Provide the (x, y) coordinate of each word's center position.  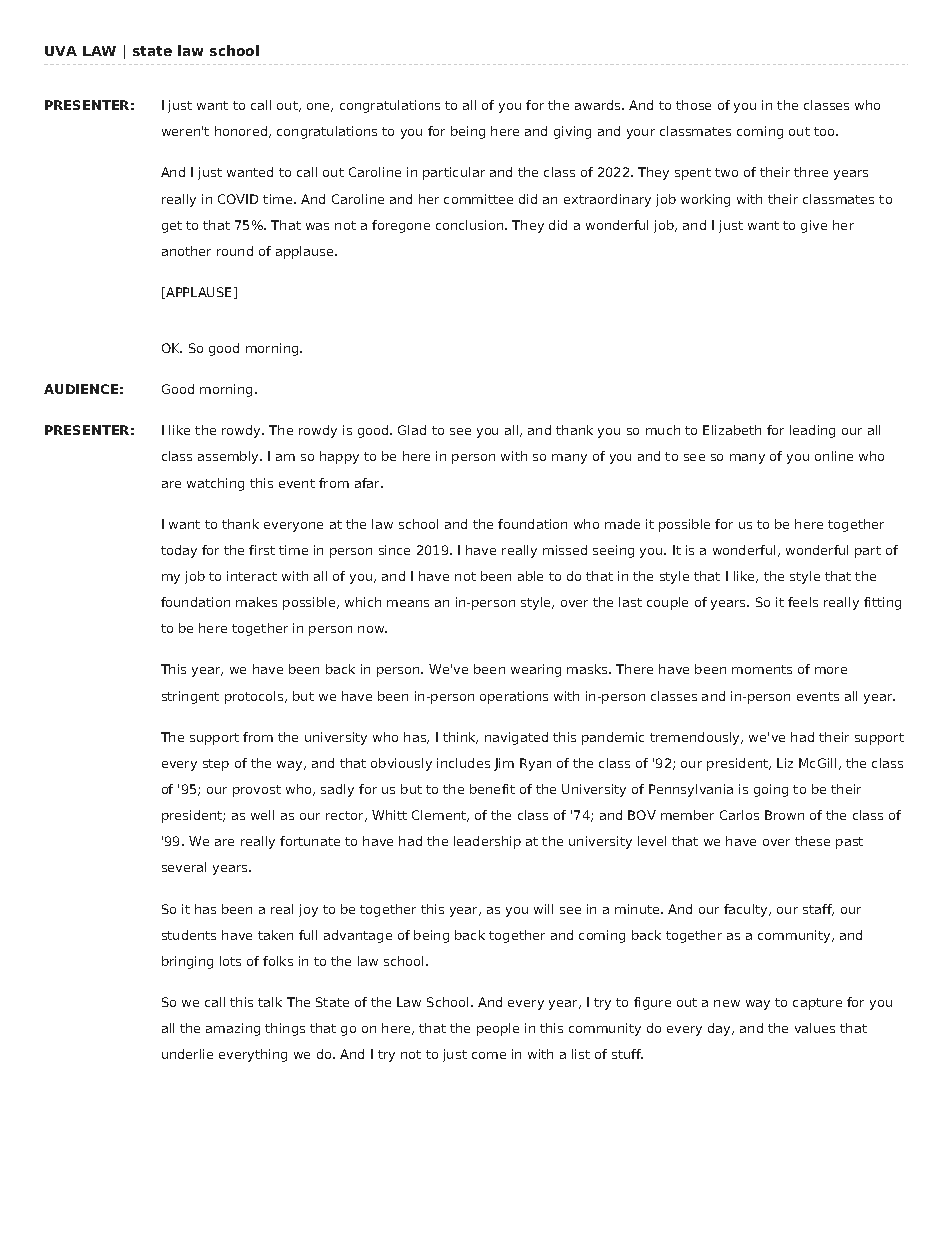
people (498, 1029)
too (825, 131)
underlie (187, 1054)
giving (572, 132)
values (815, 1028)
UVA (61, 51)
